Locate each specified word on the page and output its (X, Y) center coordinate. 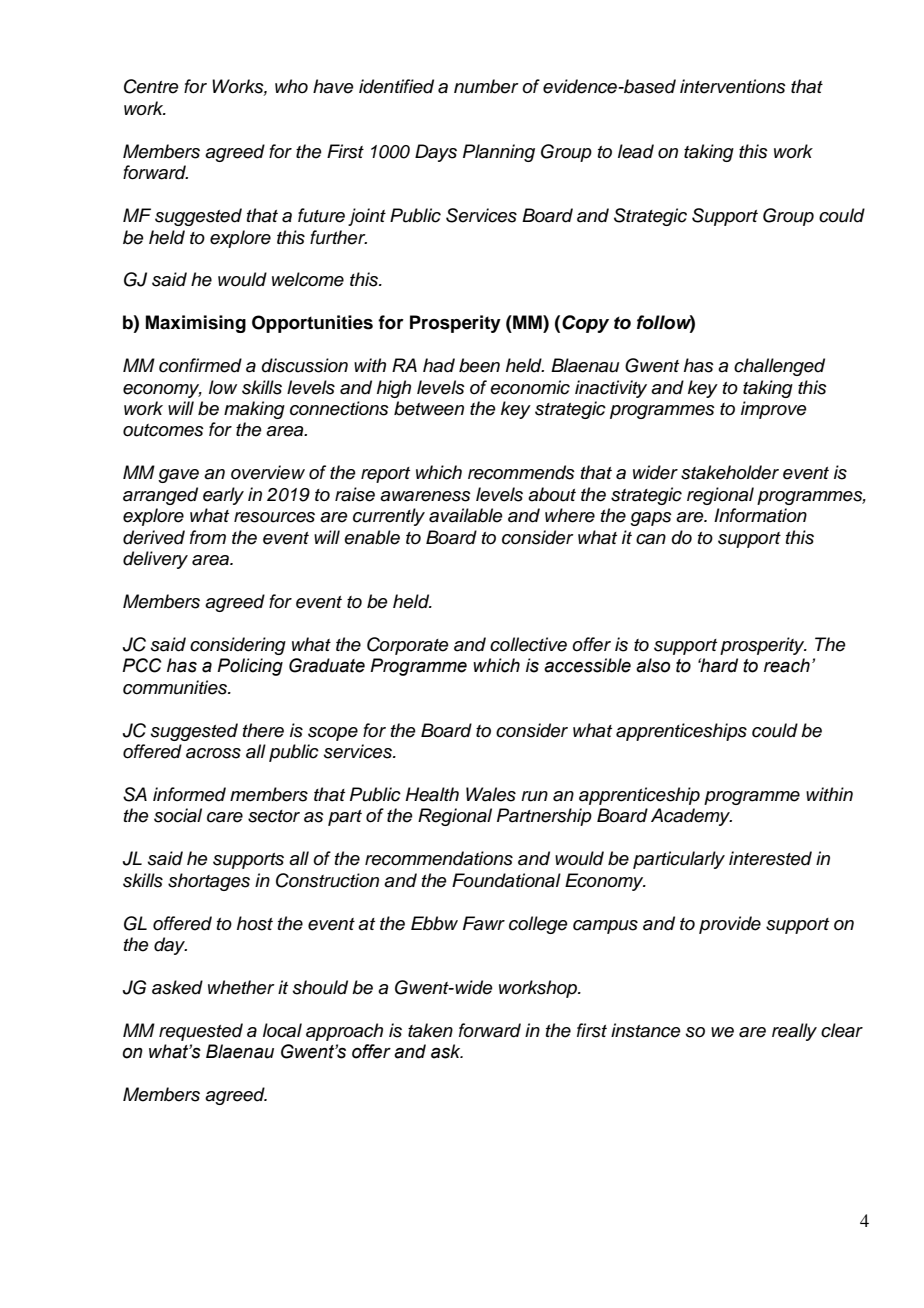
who (291, 86)
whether (241, 987)
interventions (733, 86)
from (208, 537)
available (466, 515)
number (486, 86)
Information (760, 515)
